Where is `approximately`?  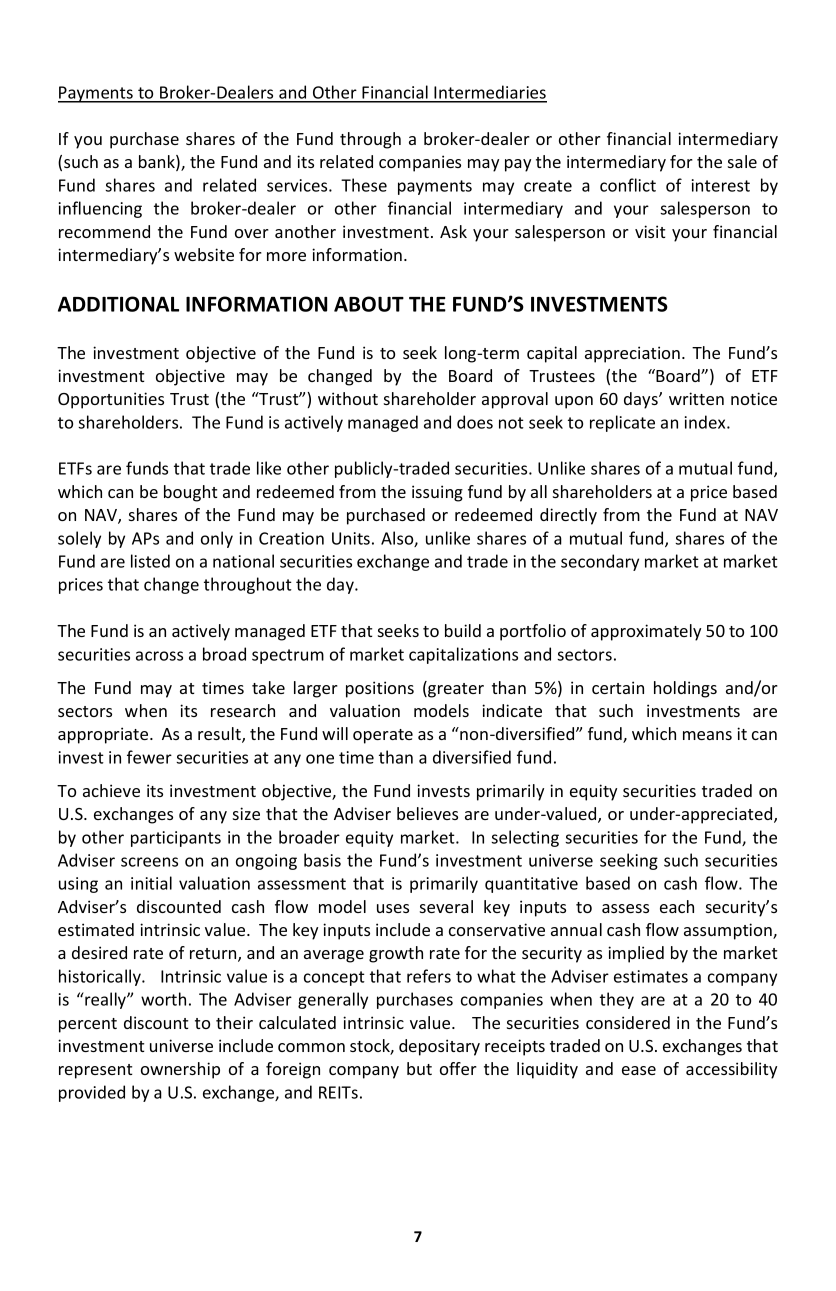 approximately is located at coordinates (646, 632).
